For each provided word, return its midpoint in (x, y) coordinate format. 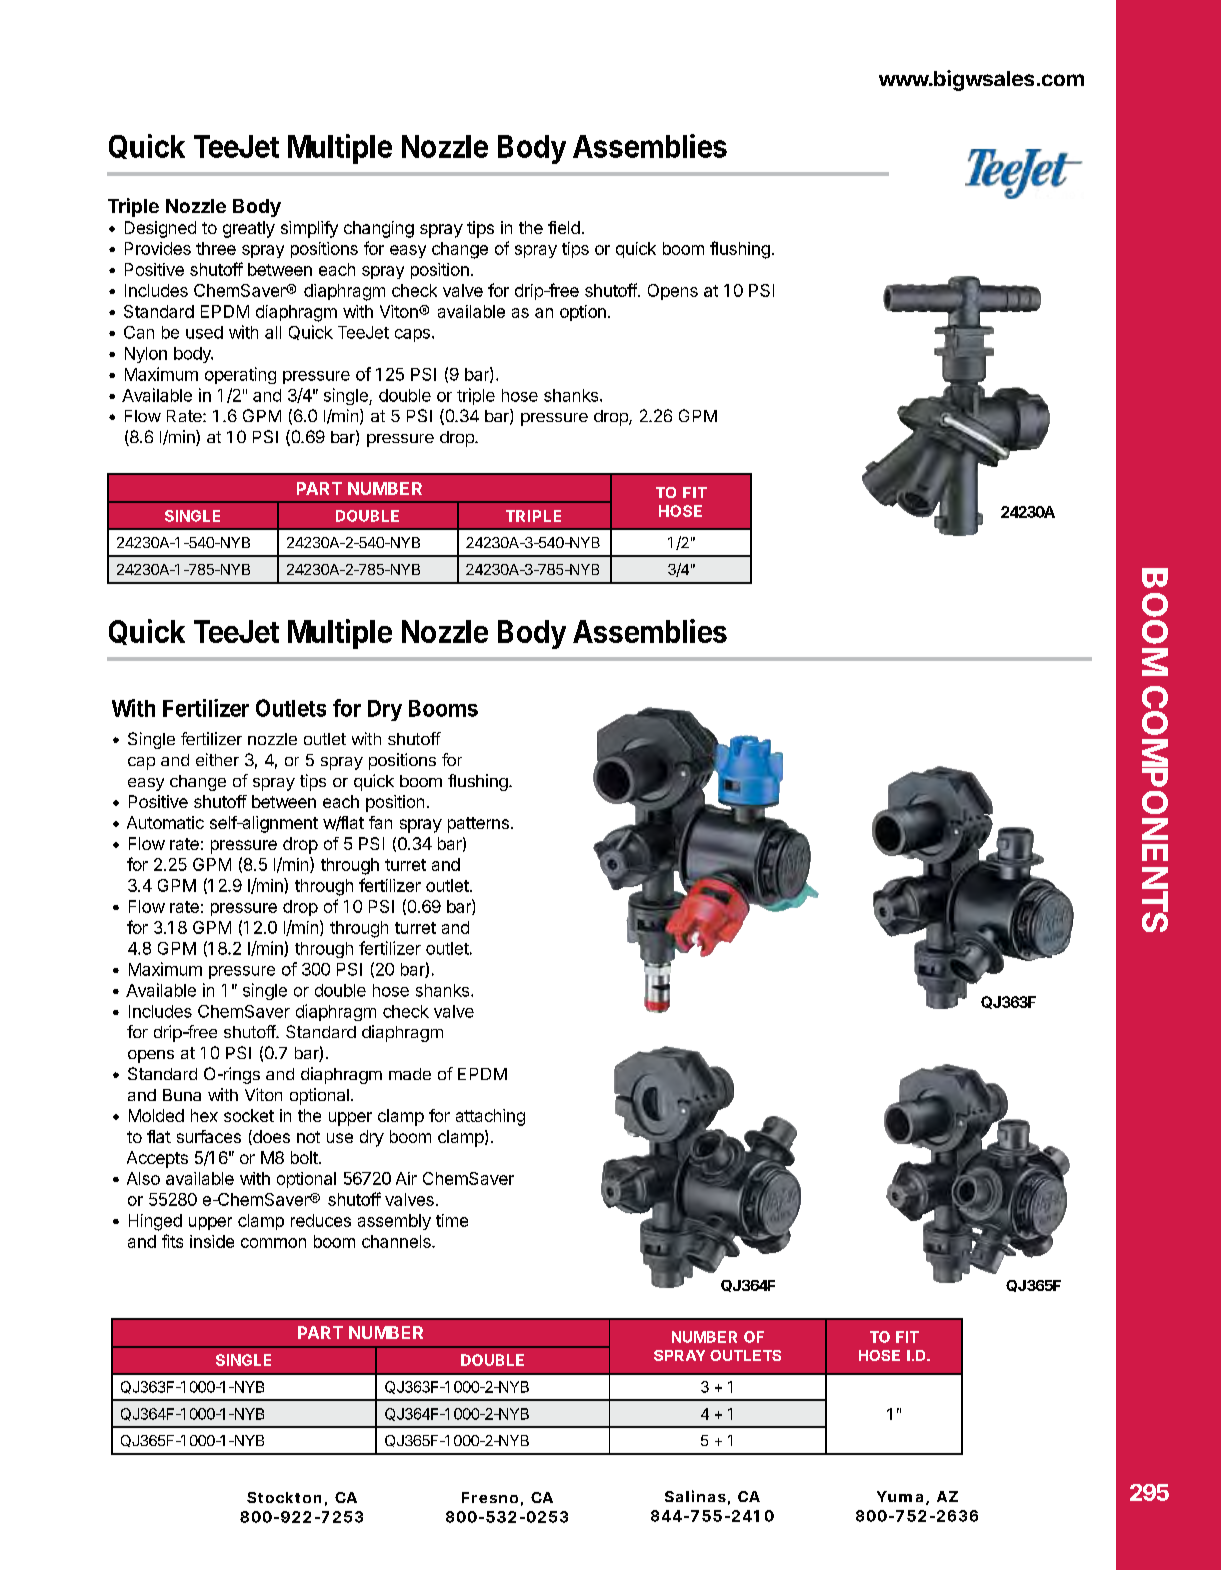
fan (380, 822)
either (217, 759)
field (564, 227)
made (410, 1074)
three (216, 248)
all (273, 332)
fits (172, 1241)
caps (412, 335)
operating (240, 375)
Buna (182, 1095)
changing (379, 229)
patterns (478, 825)
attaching (490, 1117)
